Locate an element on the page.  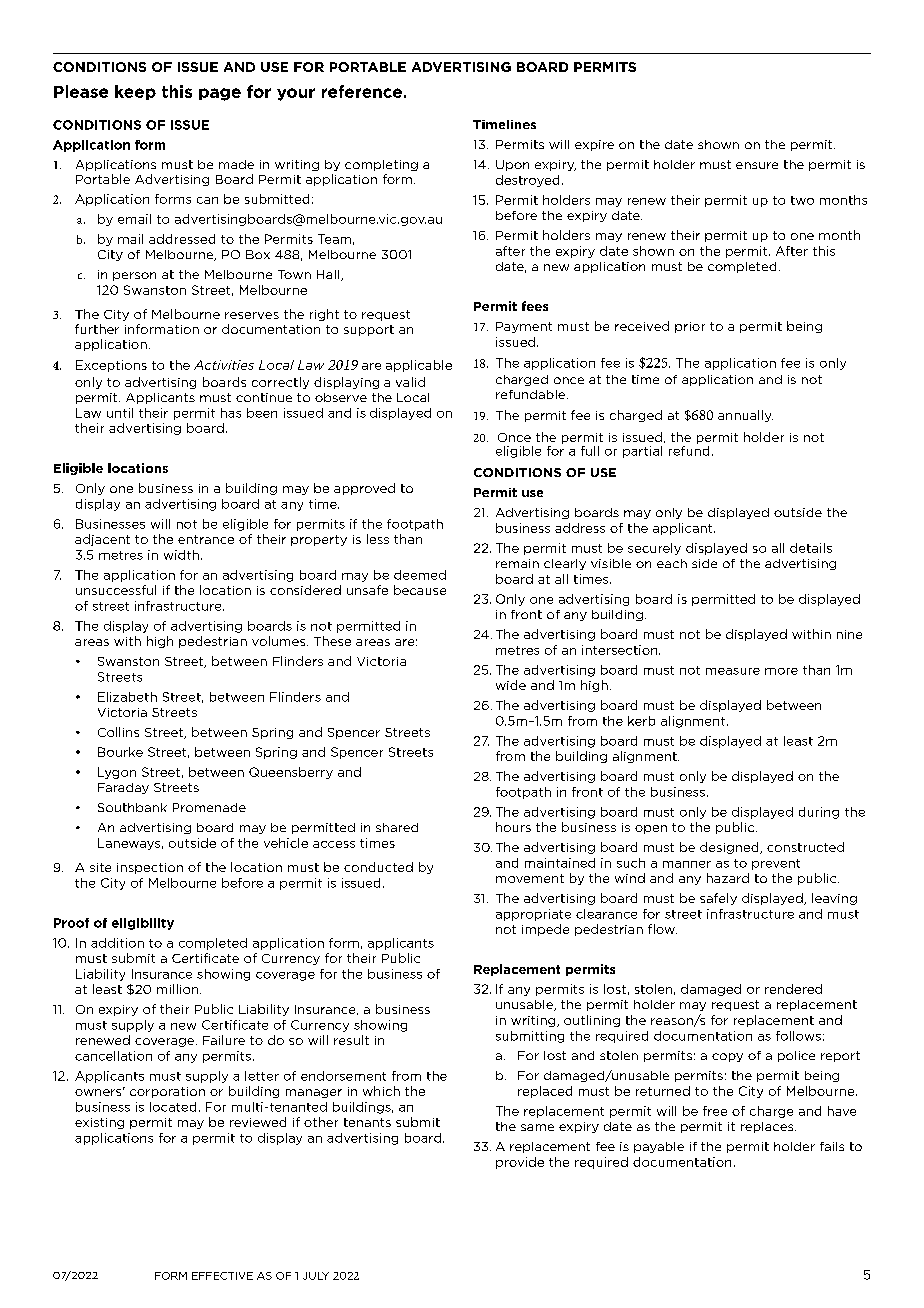
EFFECTIVE is located at coordinates (222, 1276).
